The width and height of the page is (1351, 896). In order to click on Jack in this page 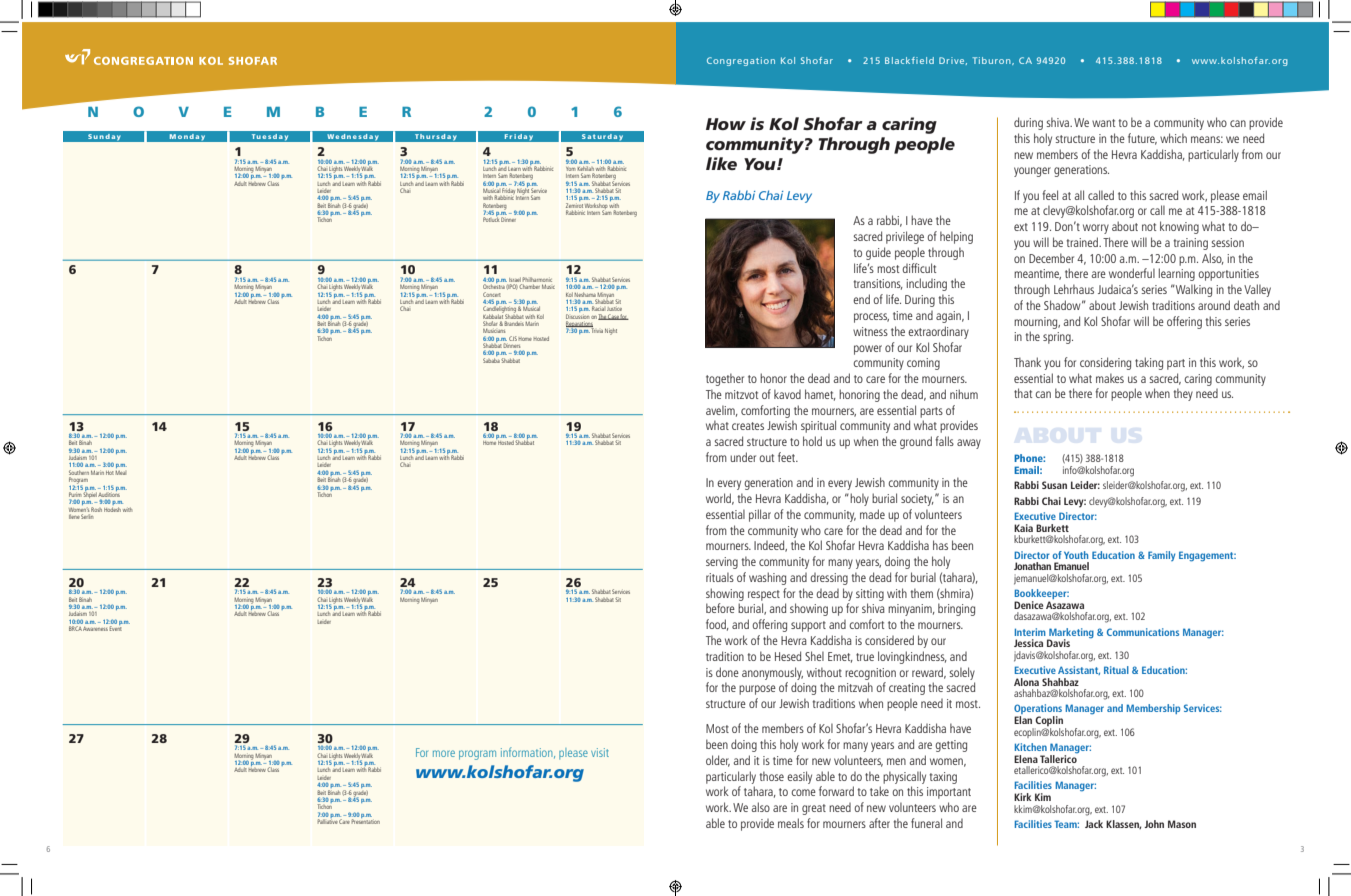, I will do `click(1094, 824)`.
